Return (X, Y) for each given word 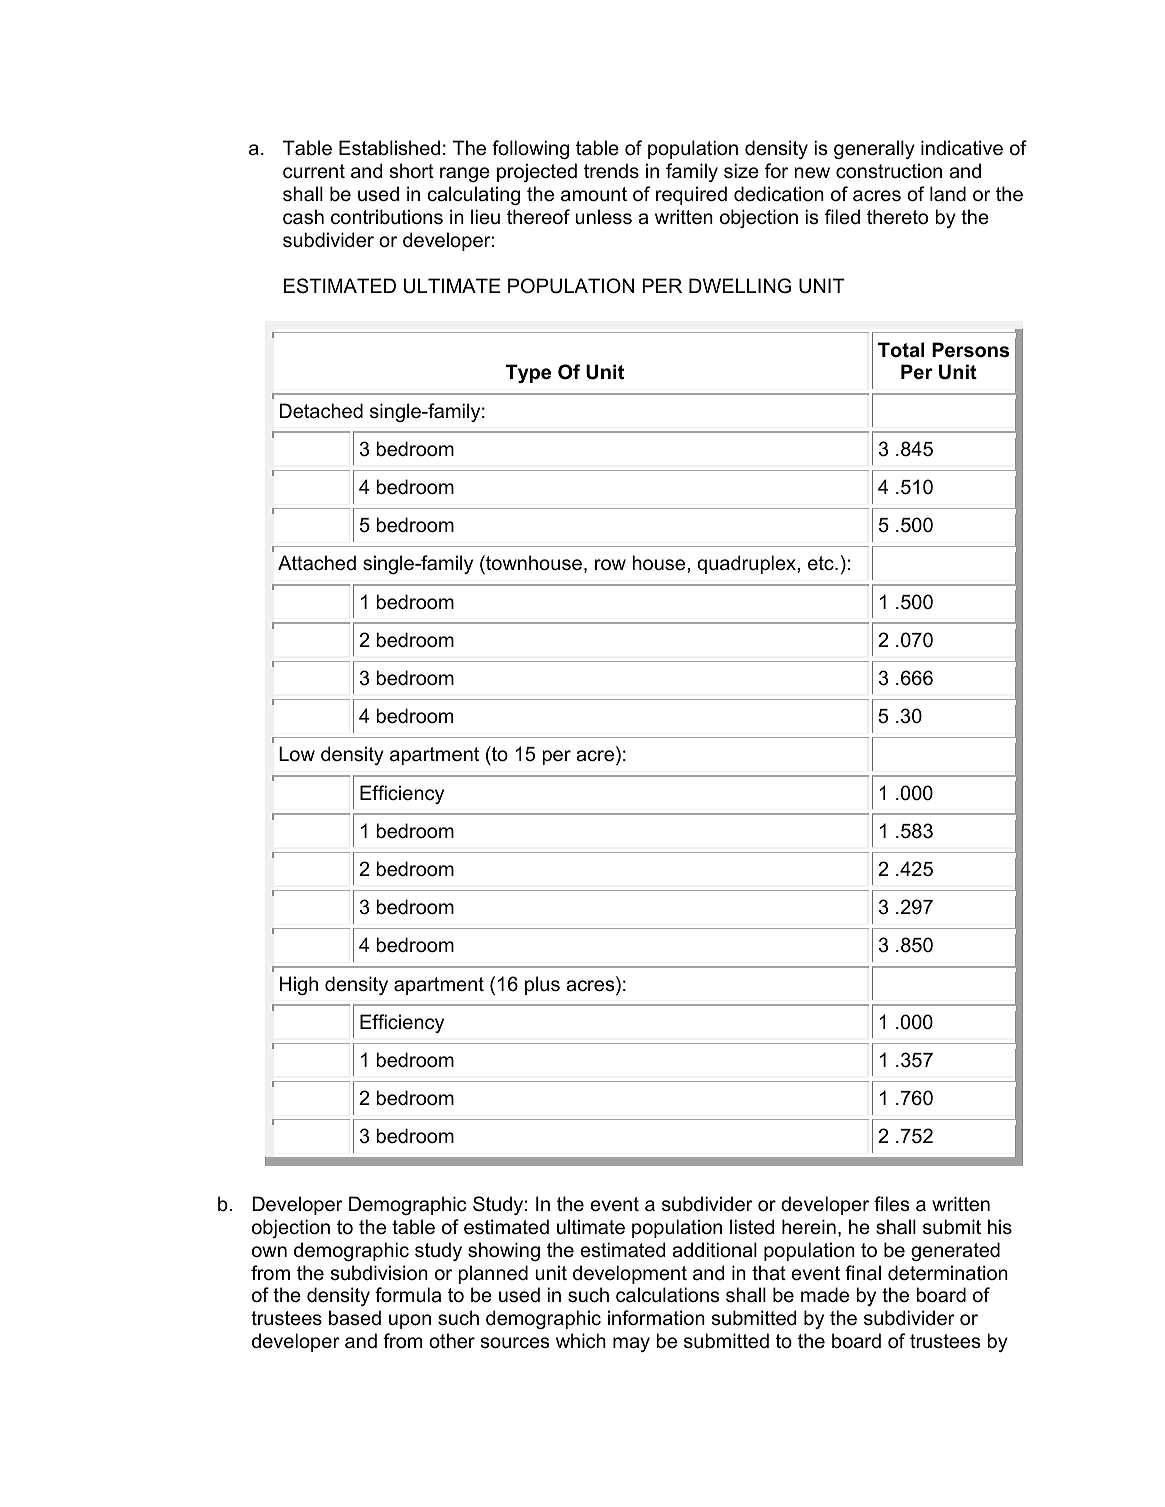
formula (408, 1295)
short (411, 171)
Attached (317, 563)
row (610, 565)
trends (611, 171)
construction (889, 171)
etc (822, 563)
